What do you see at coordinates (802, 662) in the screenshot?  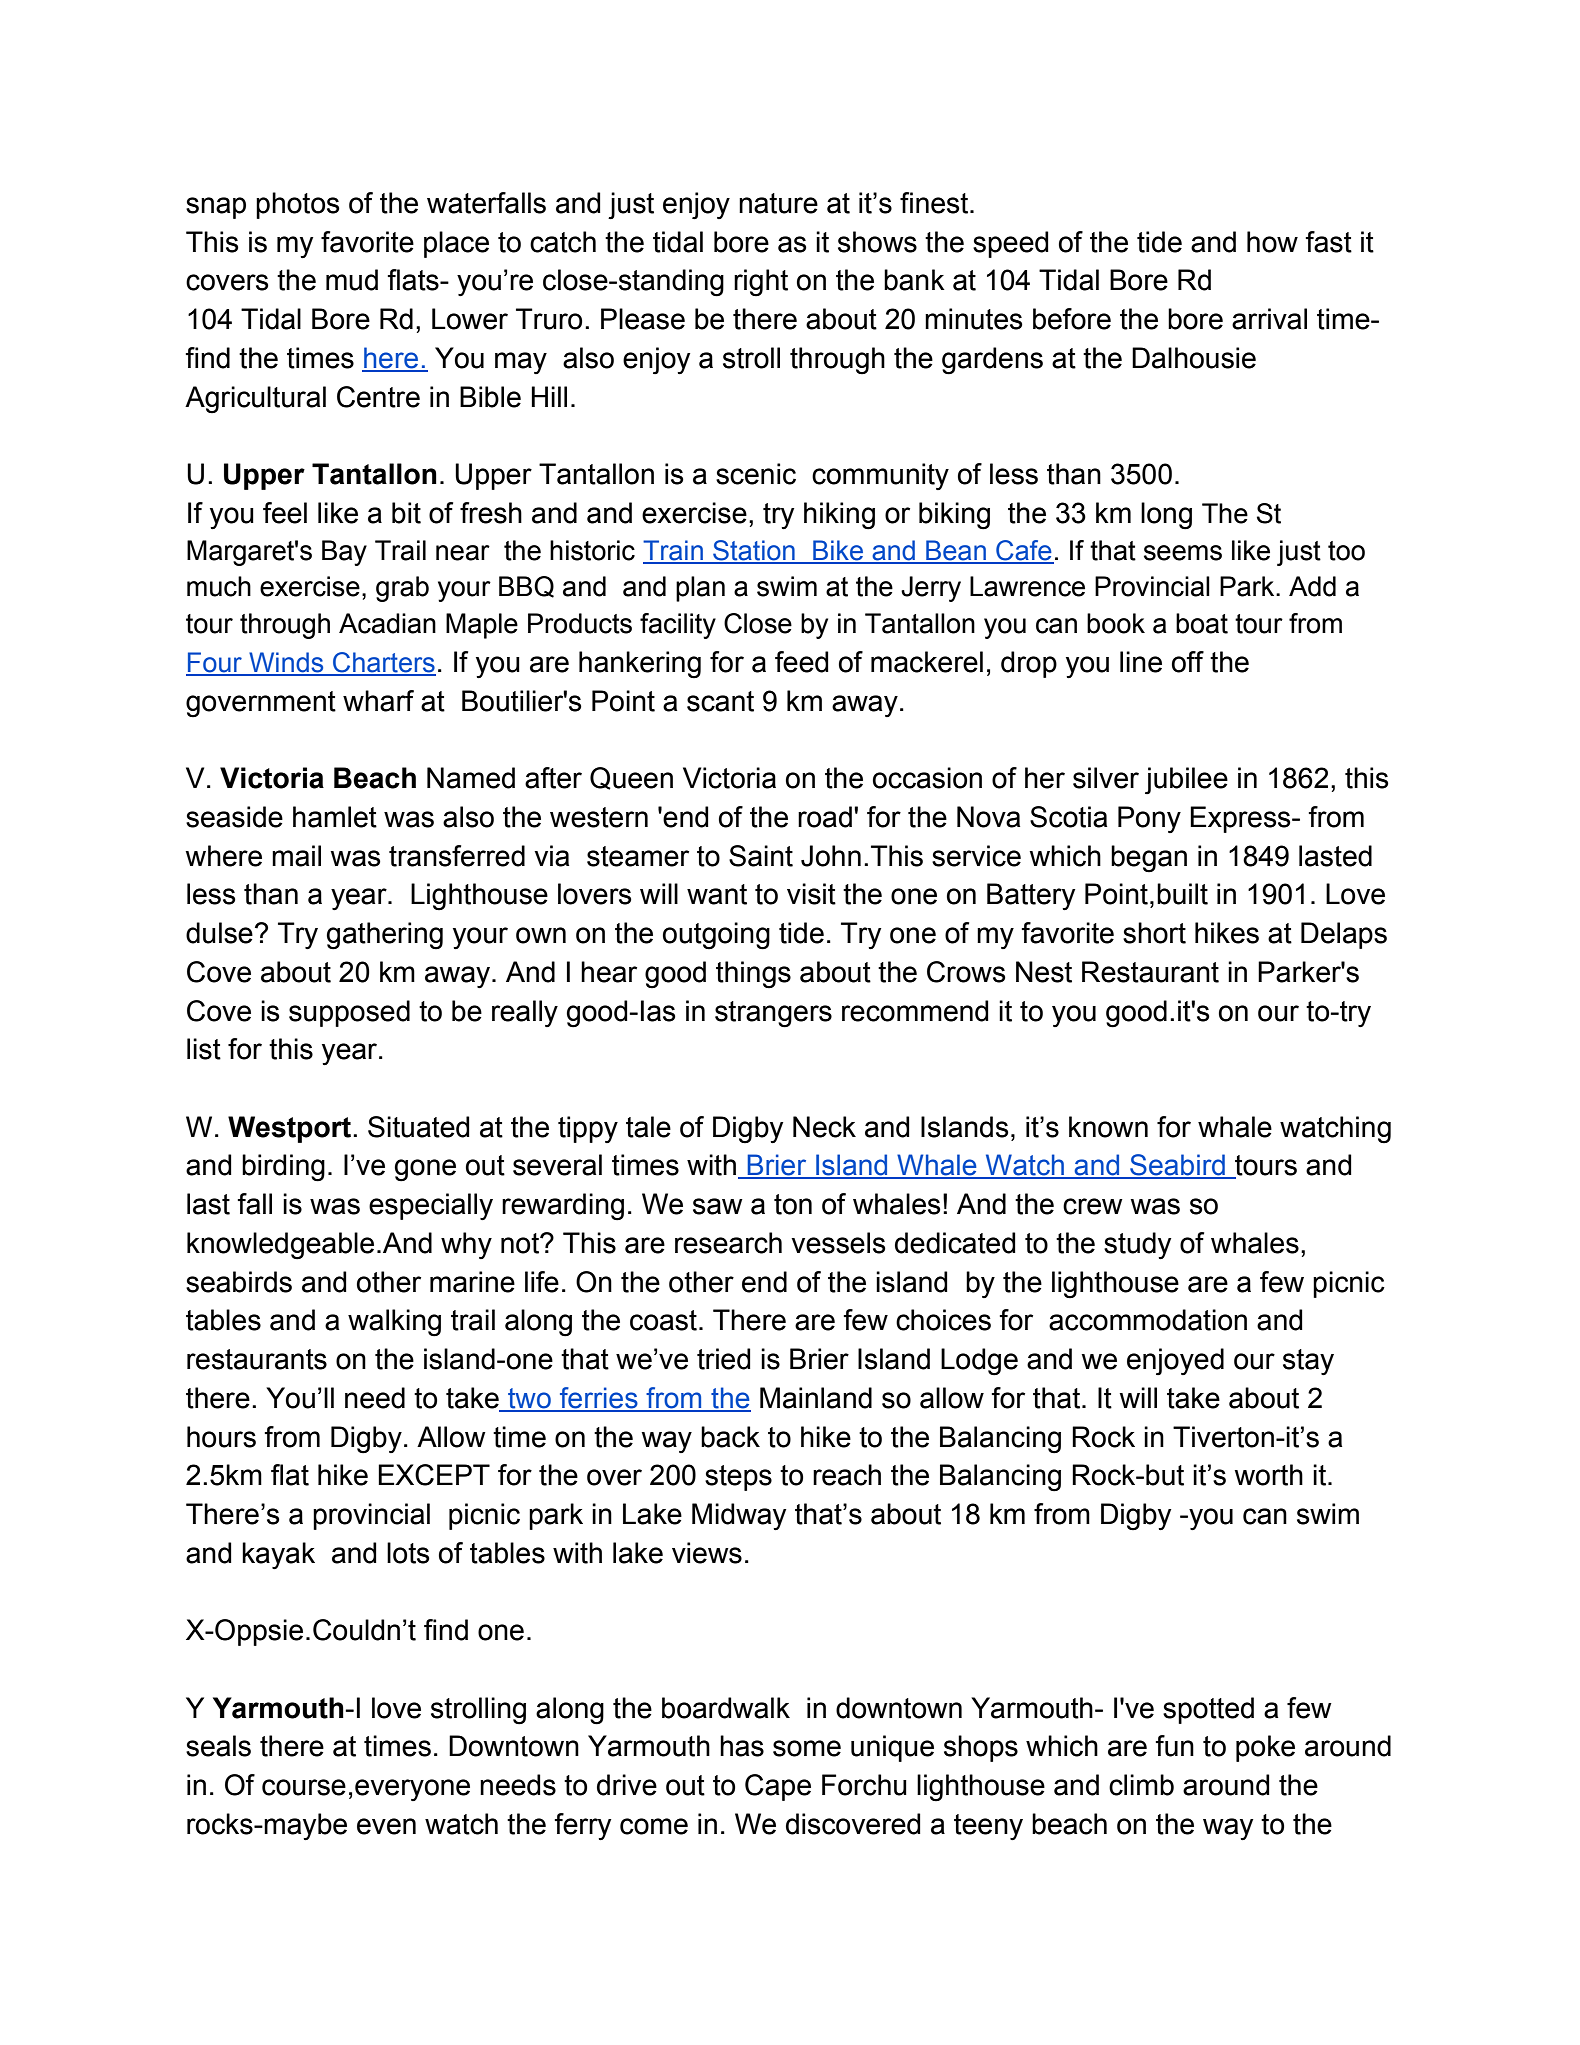 I see `feed` at bounding box center [802, 662].
